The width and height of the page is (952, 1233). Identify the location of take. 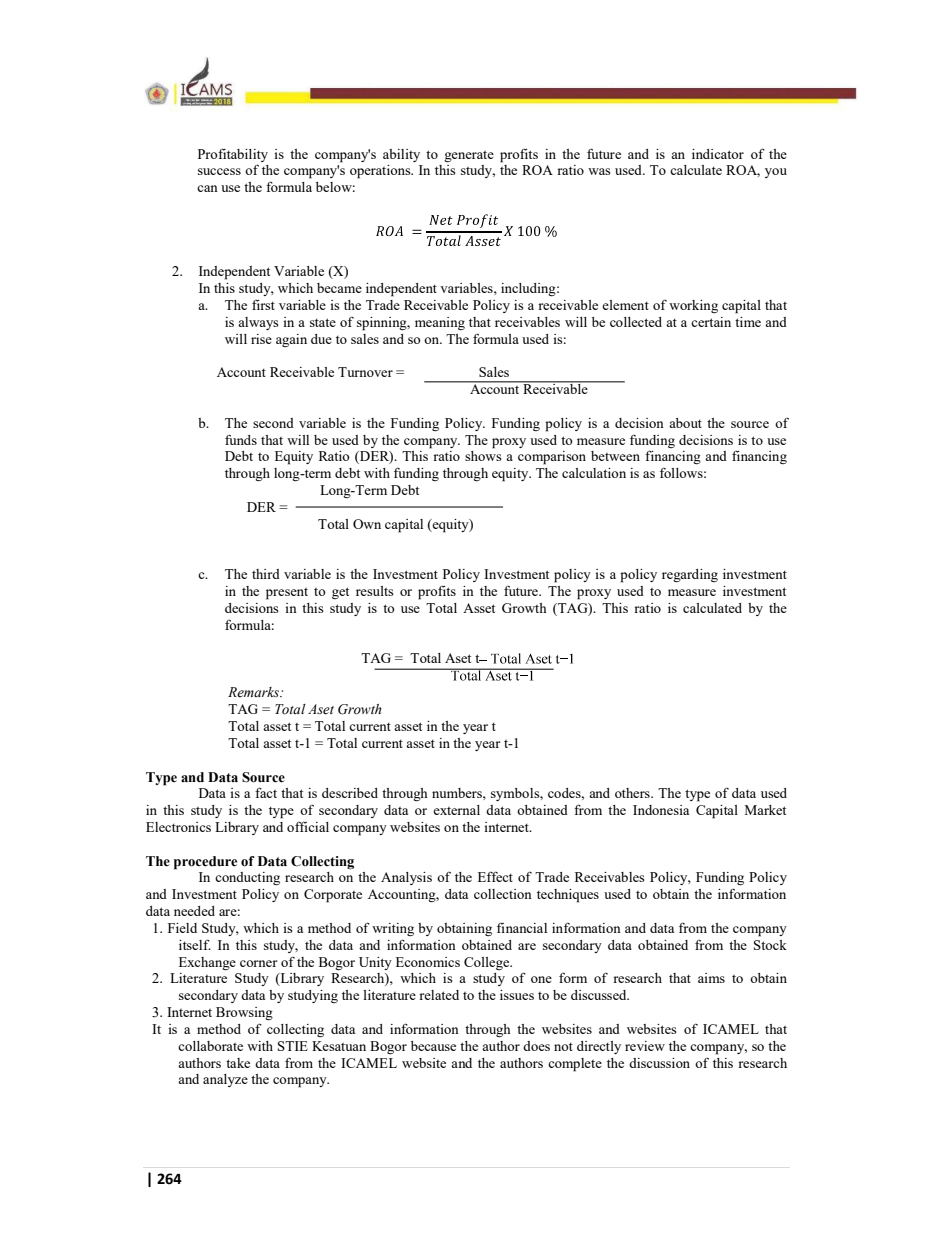
(238, 1063).
